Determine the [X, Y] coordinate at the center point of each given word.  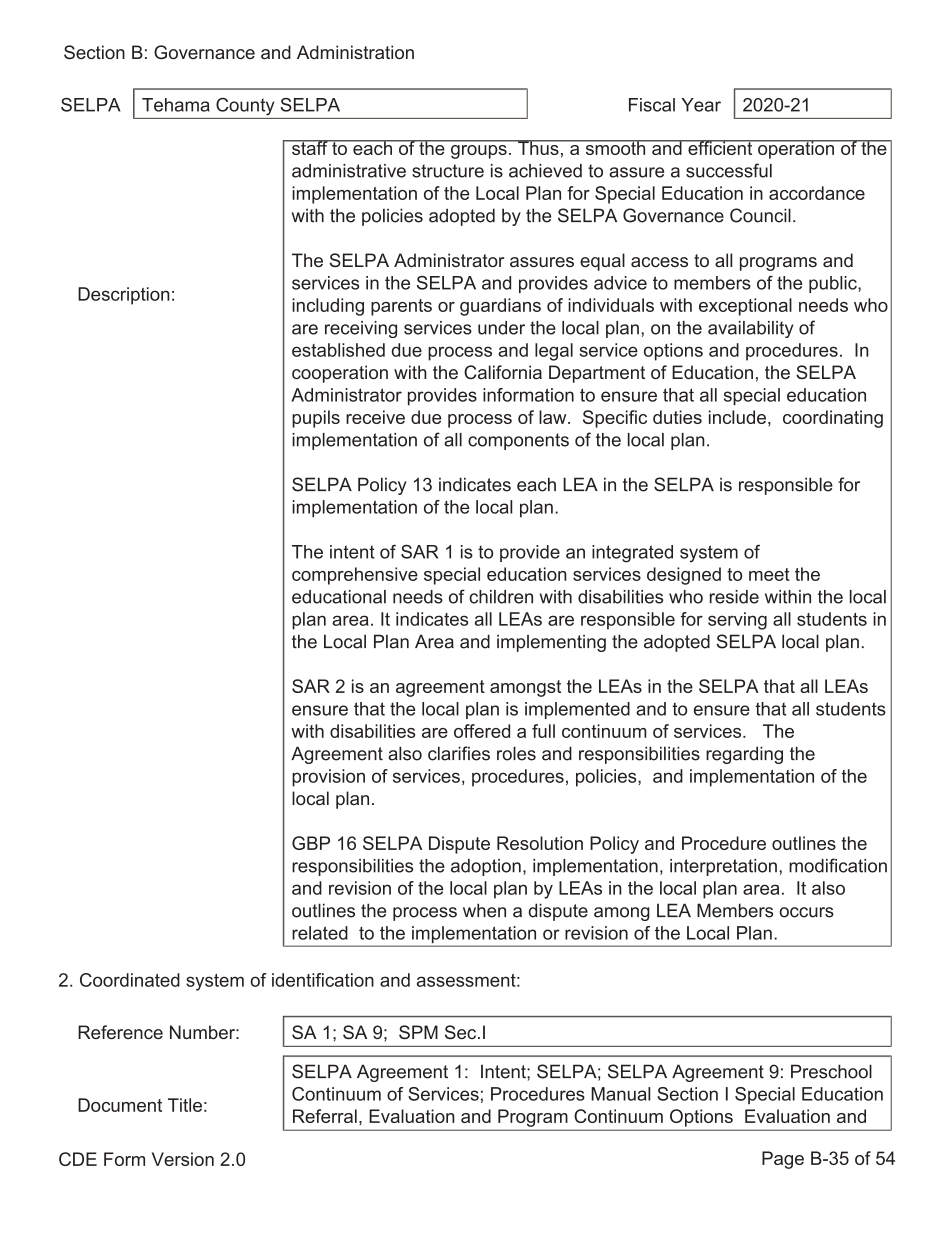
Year [701, 105]
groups [479, 152]
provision [328, 778]
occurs [806, 912]
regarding [744, 755]
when [484, 910]
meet [769, 574]
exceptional [745, 307]
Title [185, 1105]
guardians [500, 307]
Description [124, 296]
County [245, 107]
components [518, 441]
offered [482, 731]
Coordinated [130, 980]
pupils [316, 419]
